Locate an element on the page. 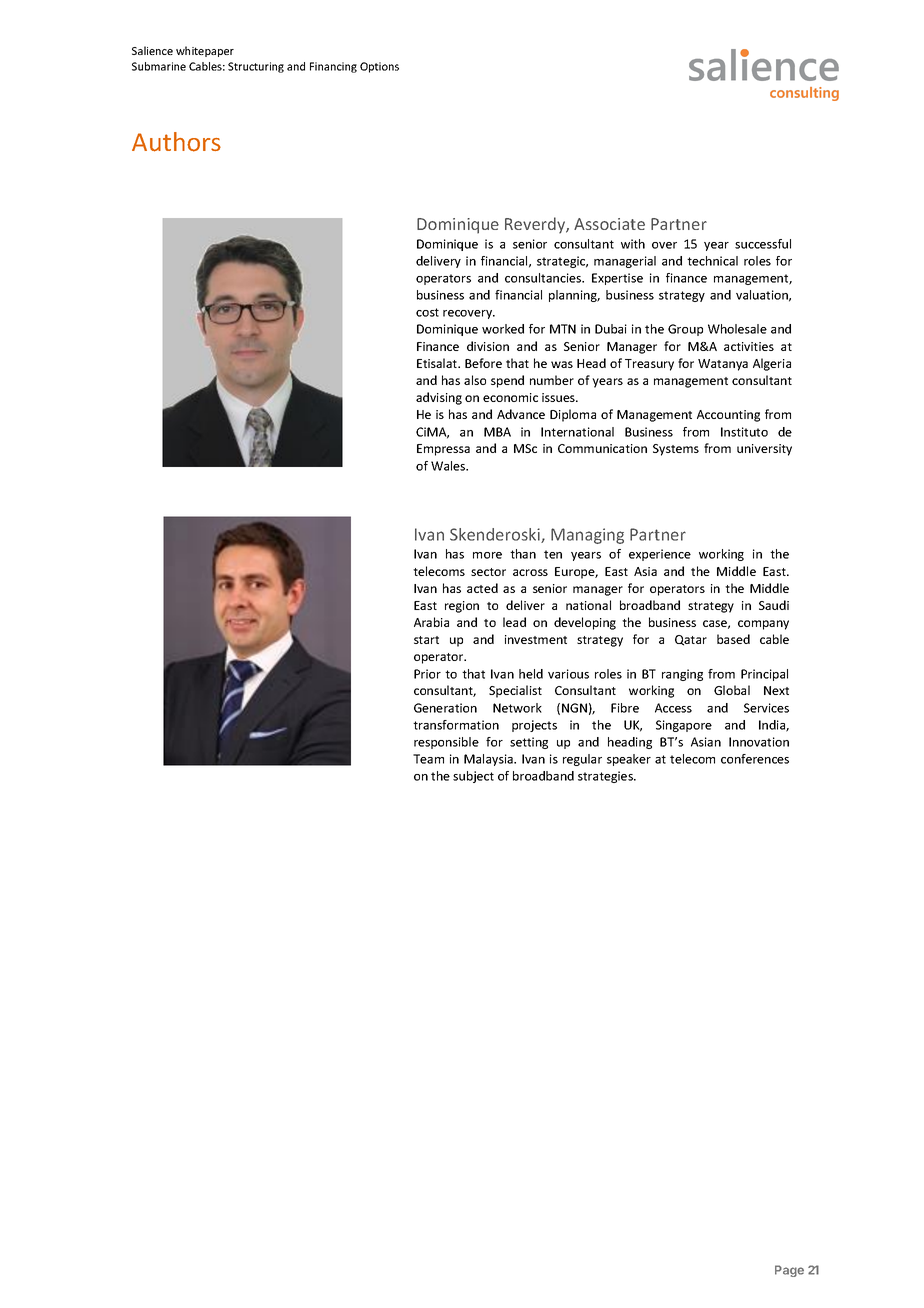 The height and width of the image is (1308, 924). based is located at coordinates (733, 639).
